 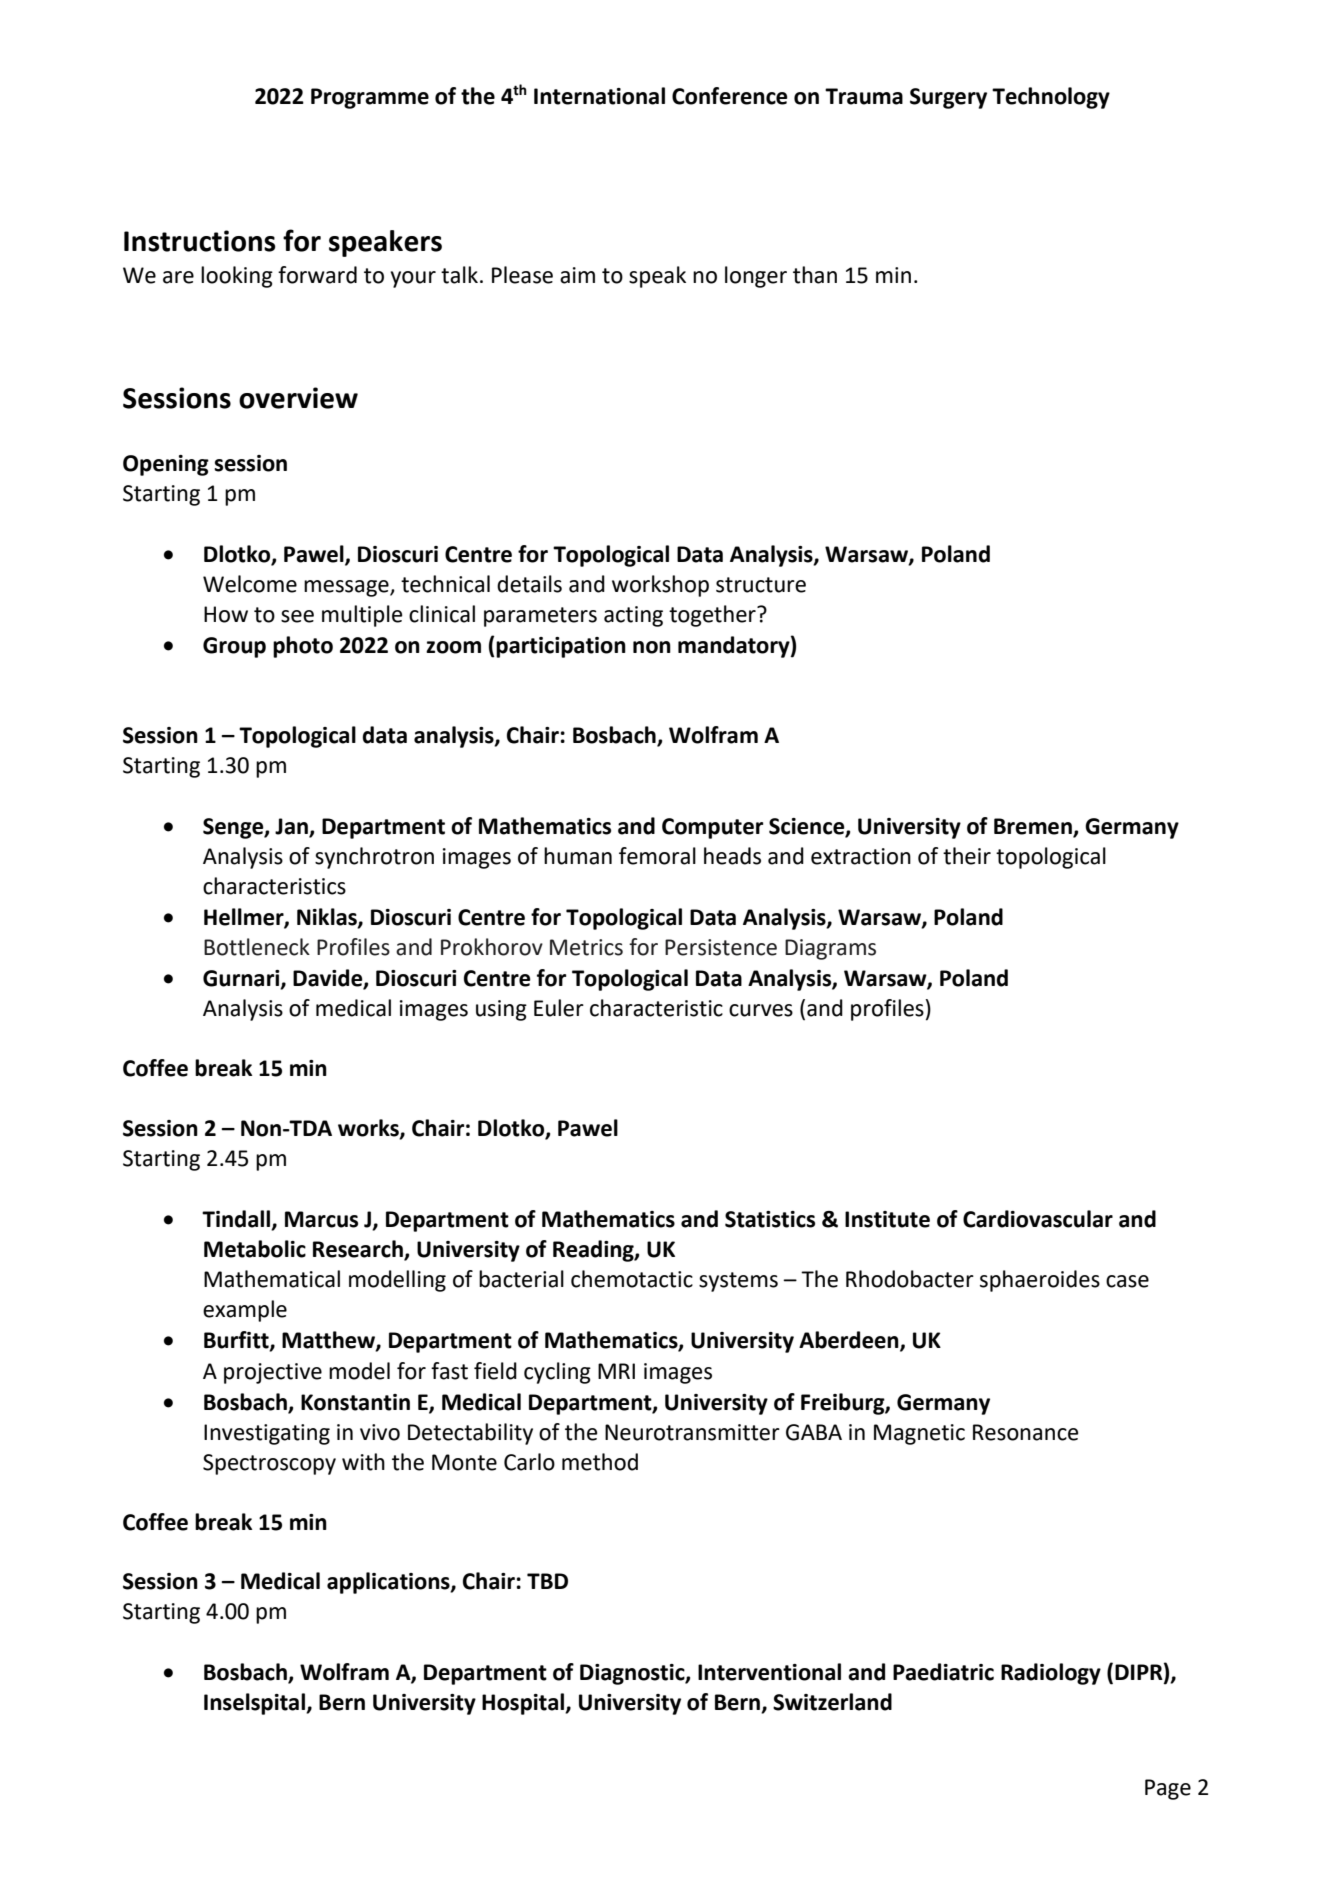 I want to click on acting, so click(x=633, y=616).
